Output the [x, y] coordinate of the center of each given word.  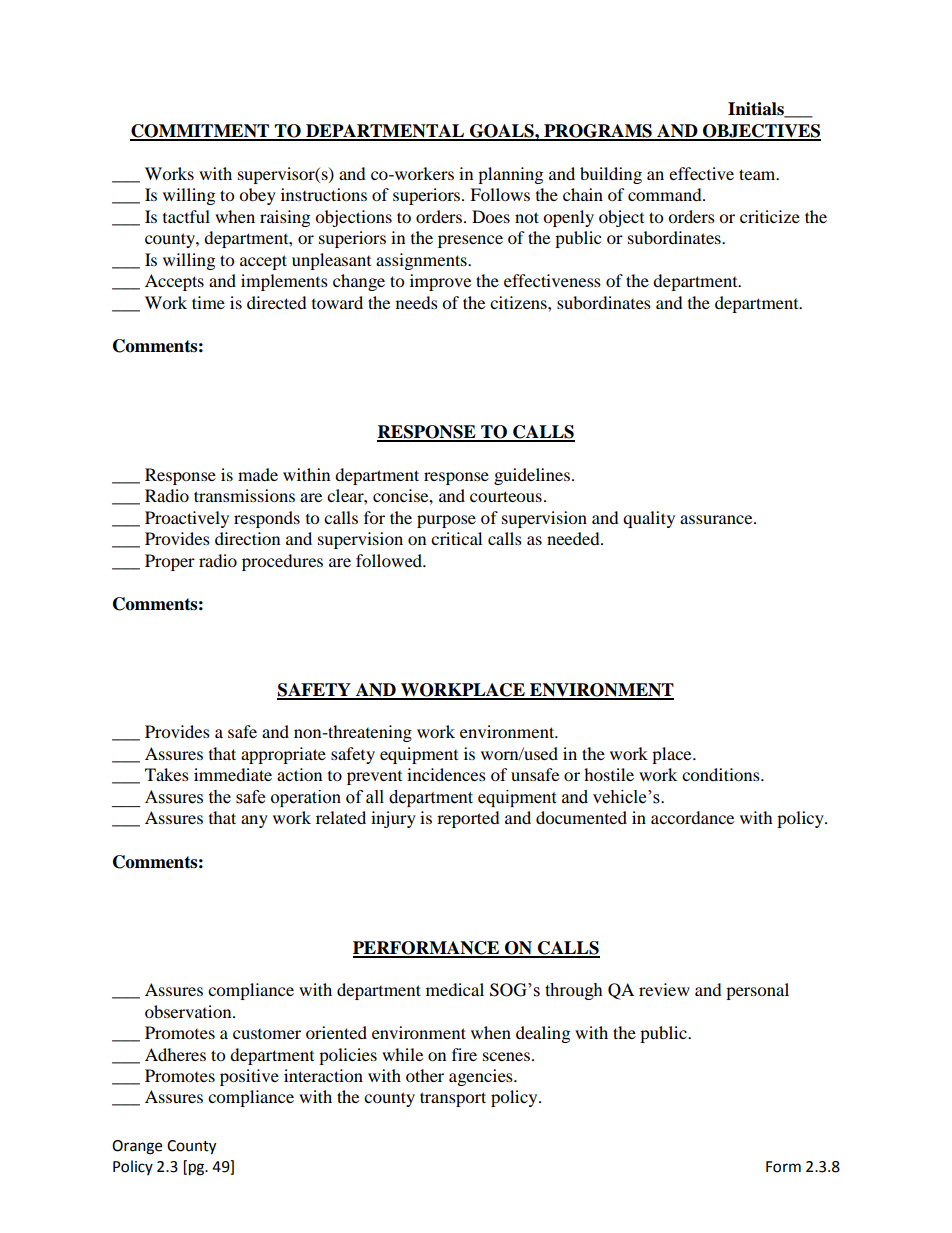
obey [257, 196]
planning [510, 175]
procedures [282, 562]
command [666, 194]
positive [249, 1077]
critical [456, 538]
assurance [717, 519]
